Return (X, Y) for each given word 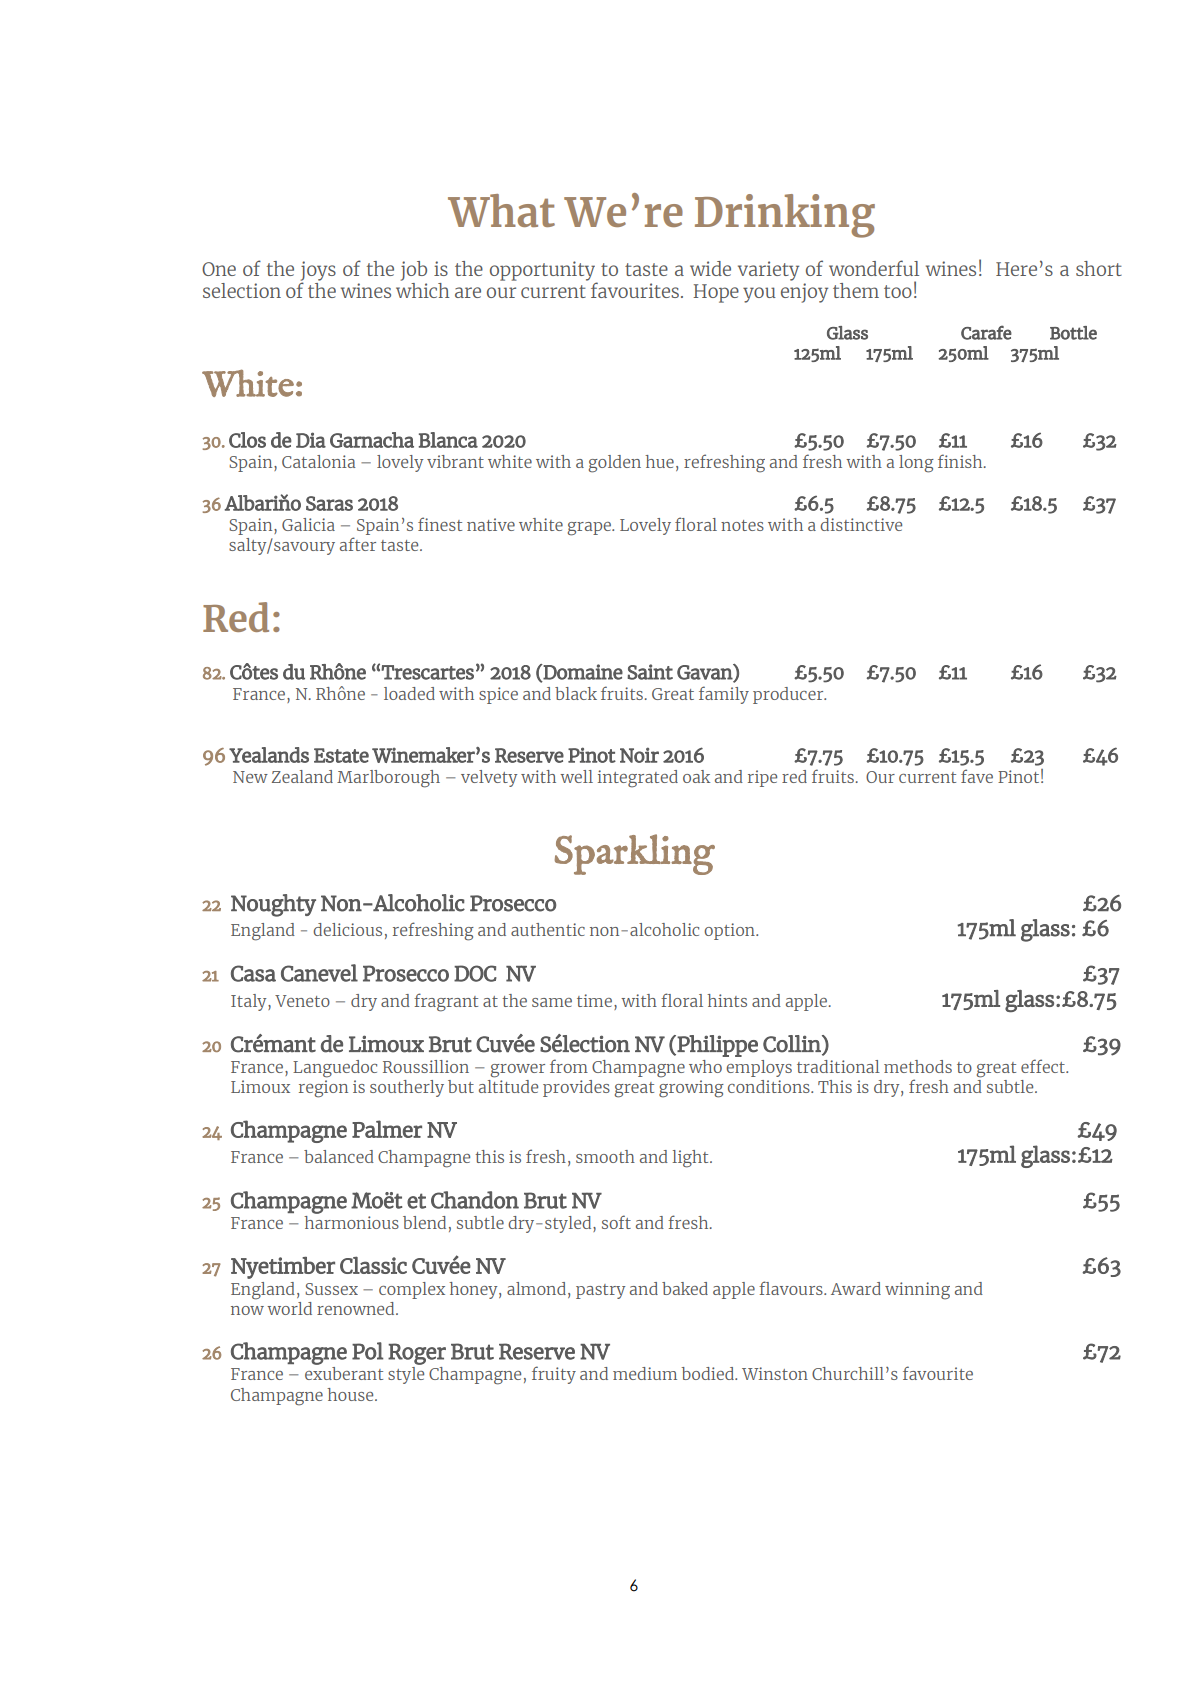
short (1099, 268)
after (358, 544)
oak (696, 776)
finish (961, 461)
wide (710, 268)
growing (691, 1089)
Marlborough (388, 779)
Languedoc (335, 1069)
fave (977, 776)
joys (318, 272)
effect (1044, 1066)
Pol (367, 1351)
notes (742, 525)
